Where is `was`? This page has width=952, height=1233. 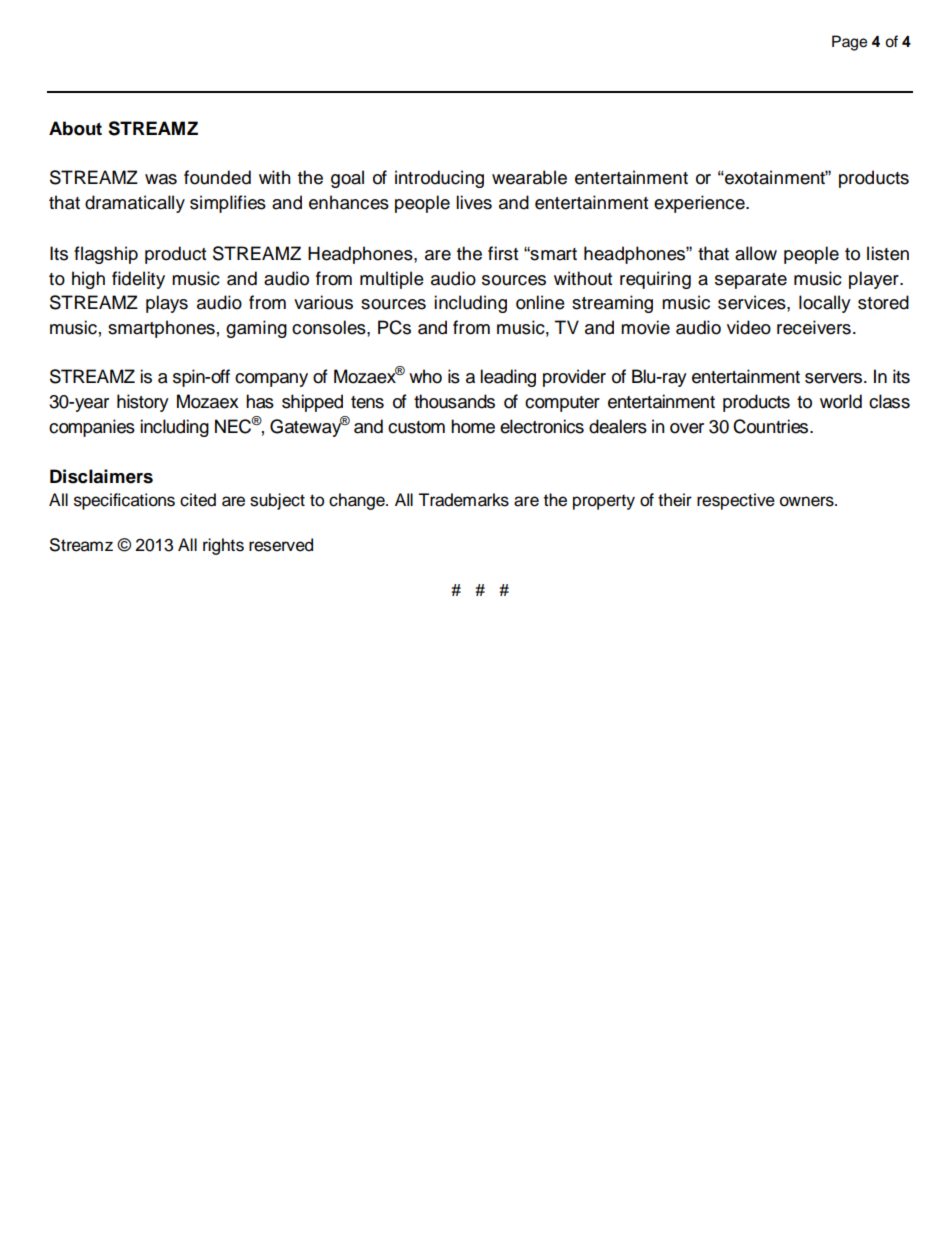
was is located at coordinates (161, 179).
